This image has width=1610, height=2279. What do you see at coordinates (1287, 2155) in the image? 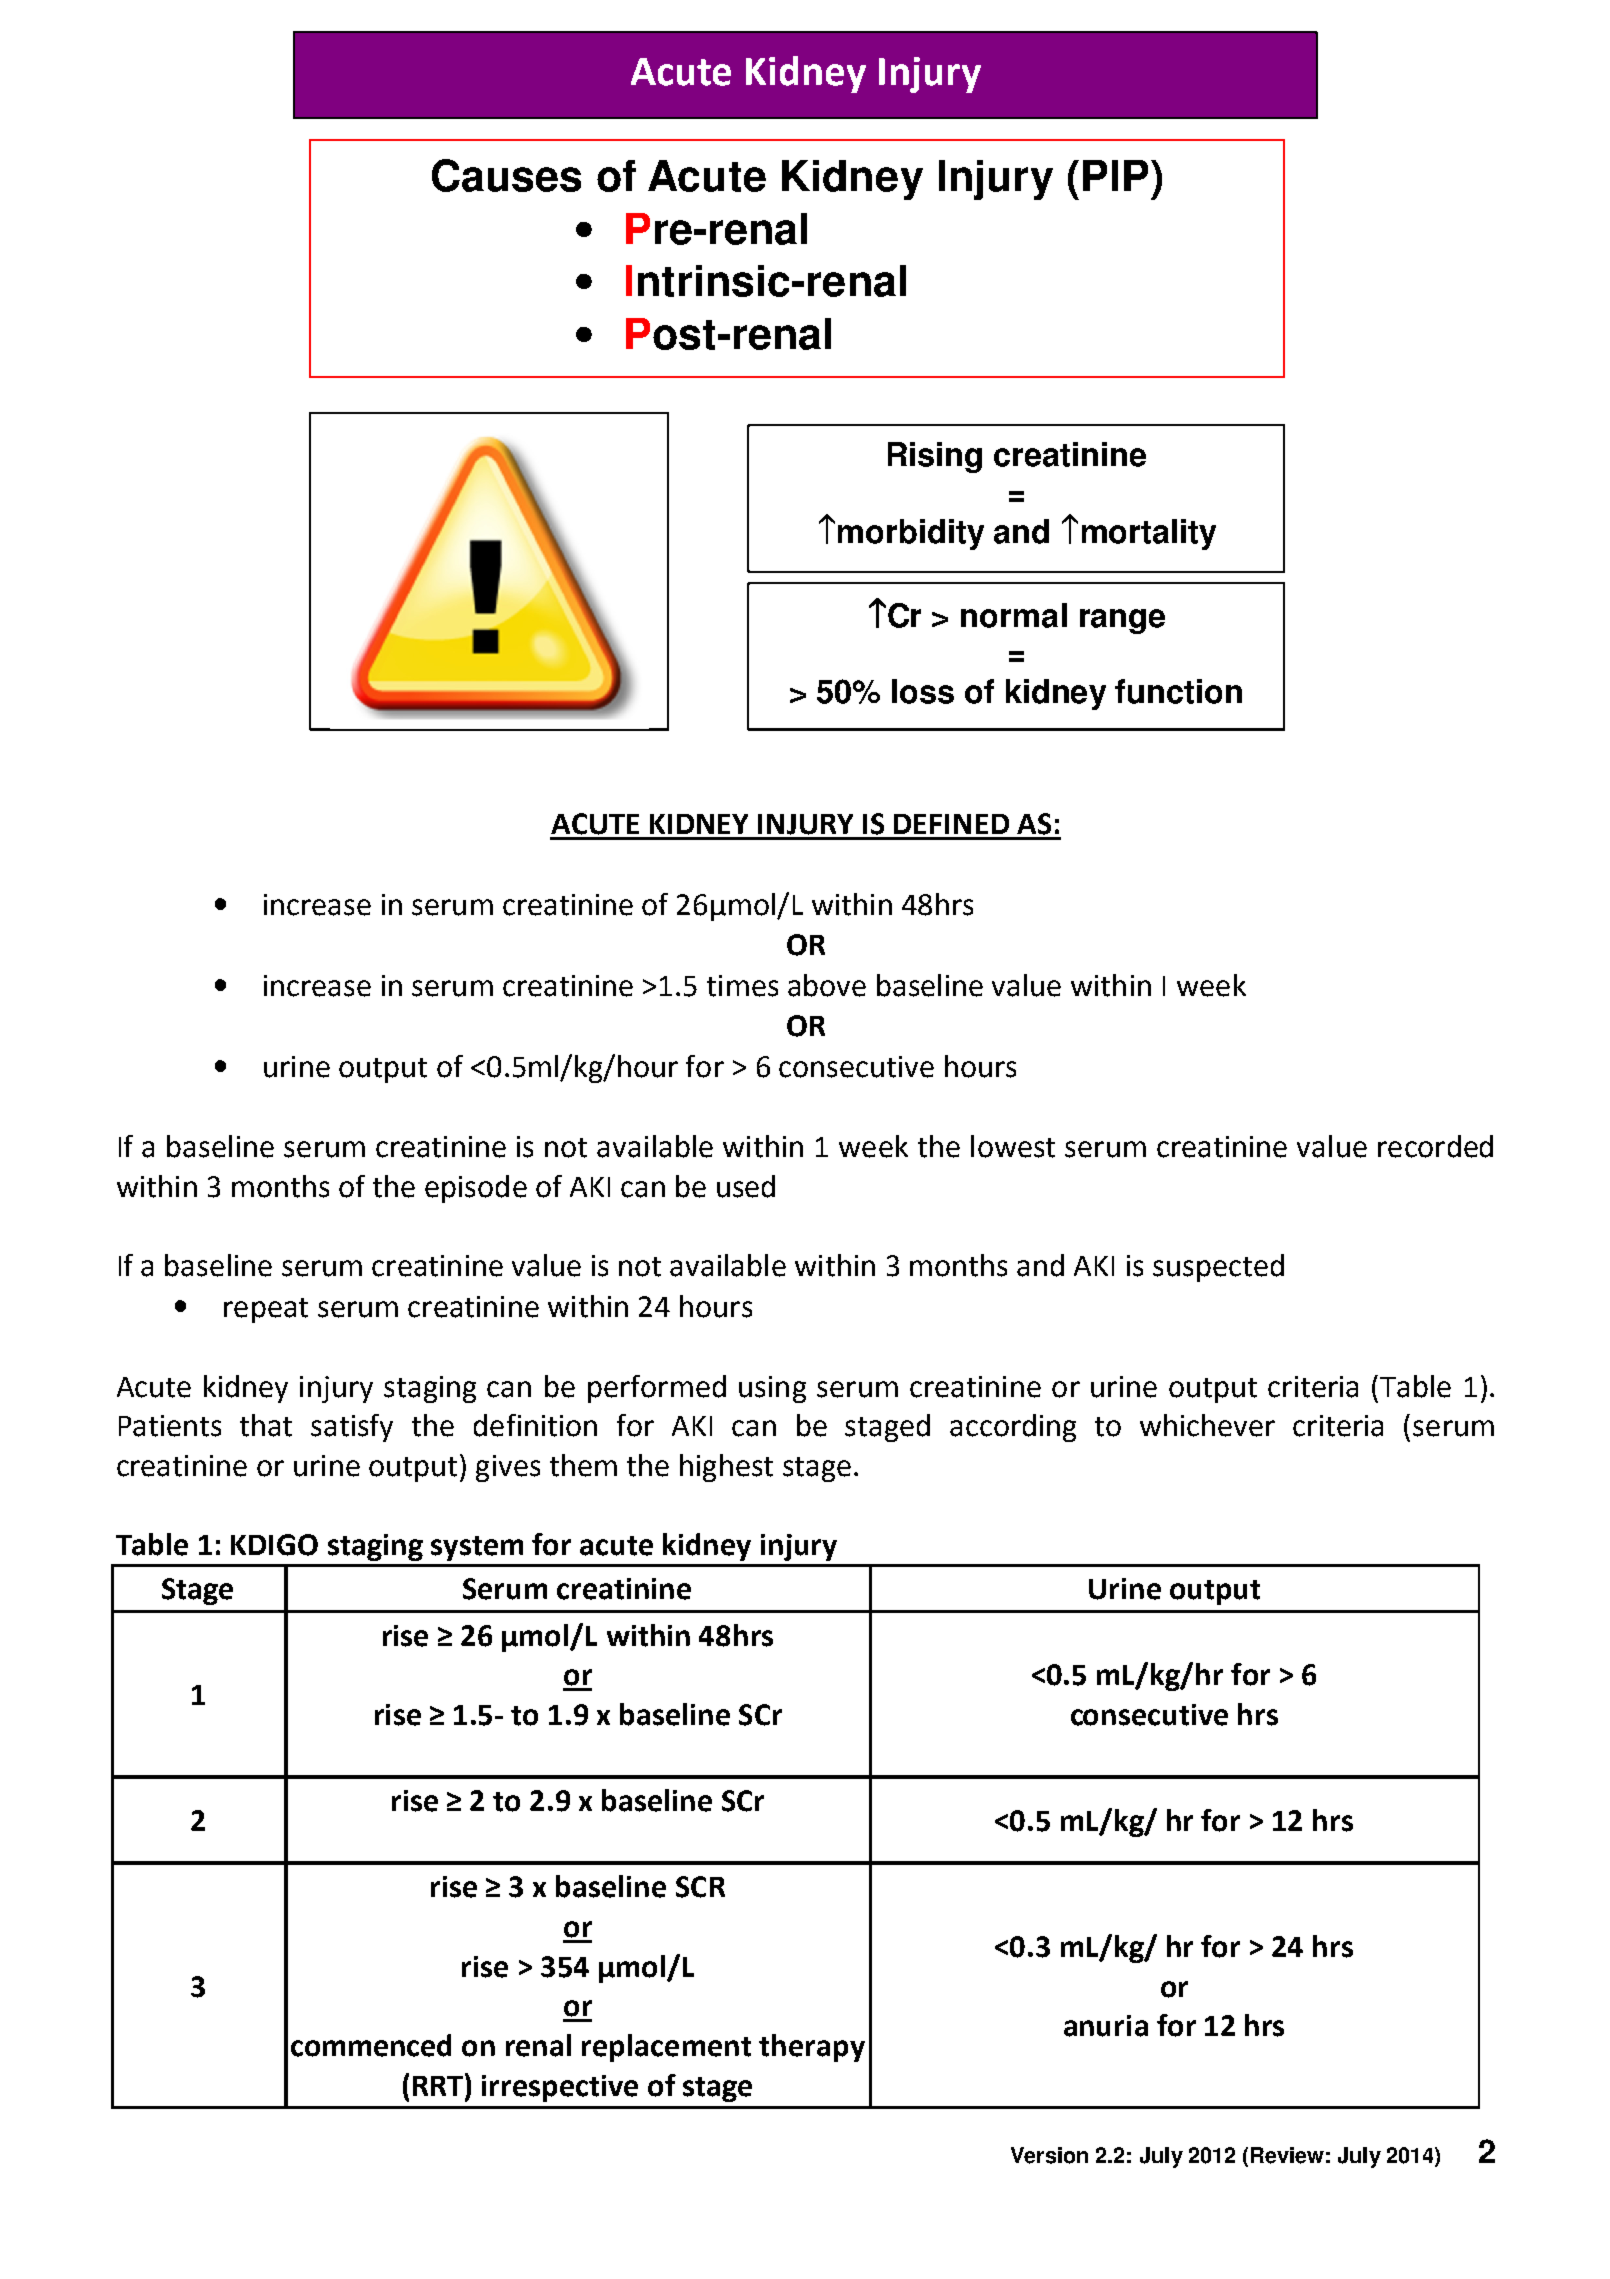
I see `Review` at bounding box center [1287, 2155].
